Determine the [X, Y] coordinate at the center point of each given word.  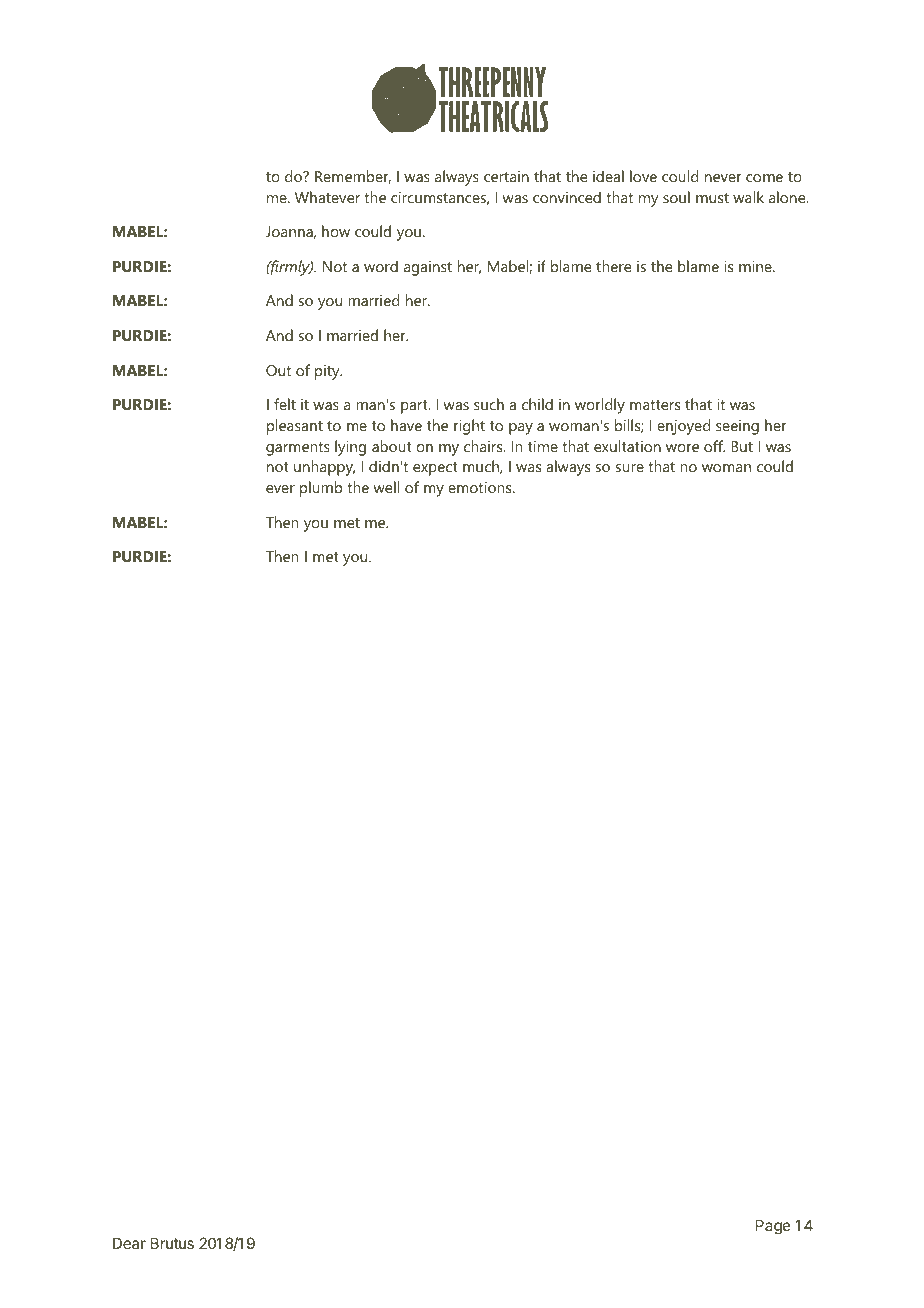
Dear [129, 1243]
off [714, 446]
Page [773, 1227]
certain [506, 176]
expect [435, 469]
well [387, 487]
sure [630, 468]
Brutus [172, 1243]
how [336, 231]
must [712, 198]
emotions [481, 487]
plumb [321, 489]
